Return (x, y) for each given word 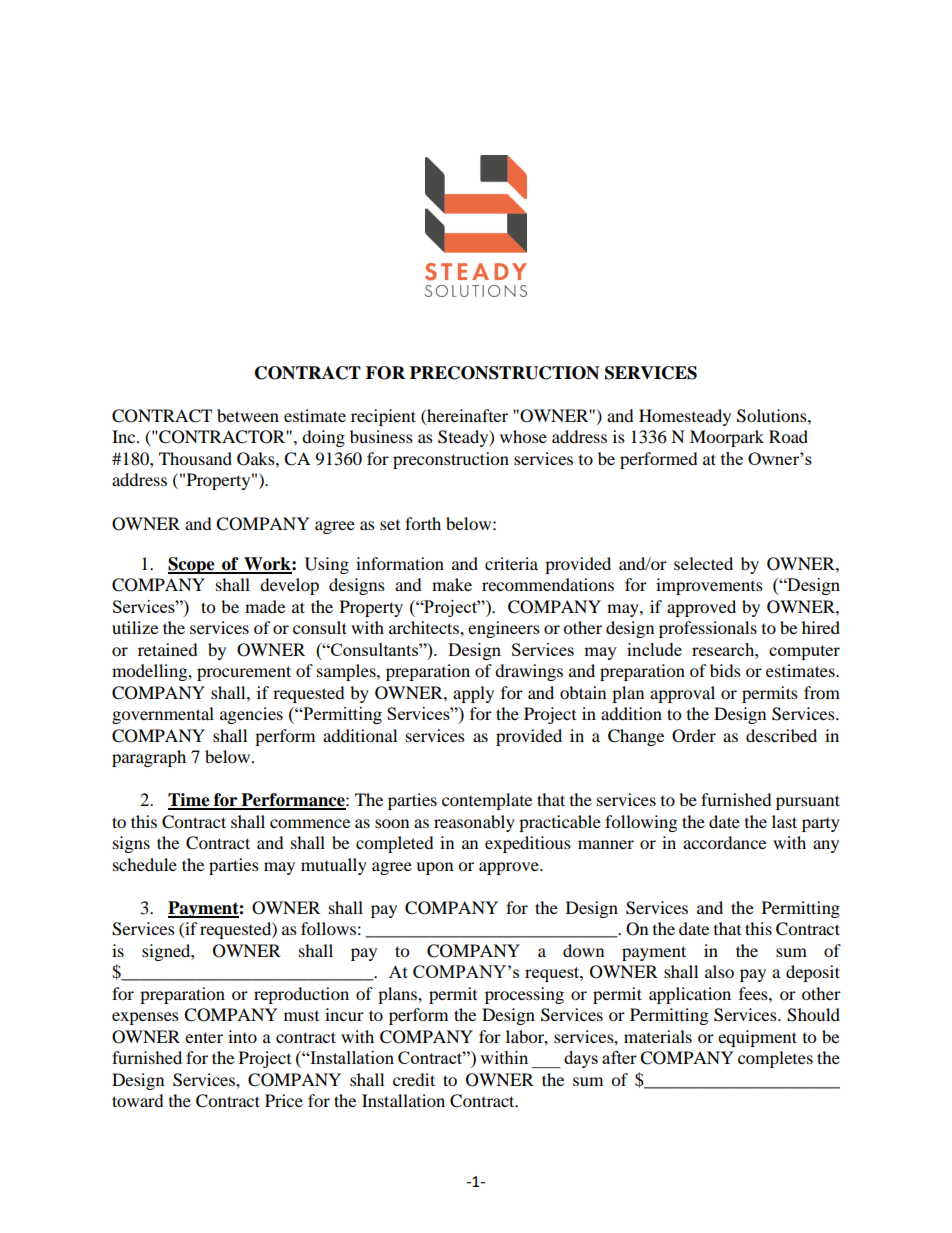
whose (523, 436)
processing (524, 995)
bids (725, 670)
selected (703, 563)
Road (788, 436)
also (719, 971)
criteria (511, 563)
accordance (724, 842)
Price (284, 1100)
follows (328, 928)
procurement (244, 673)
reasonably (474, 823)
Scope (192, 565)
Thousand (195, 458)
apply (473, 694)
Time (190, 801)
